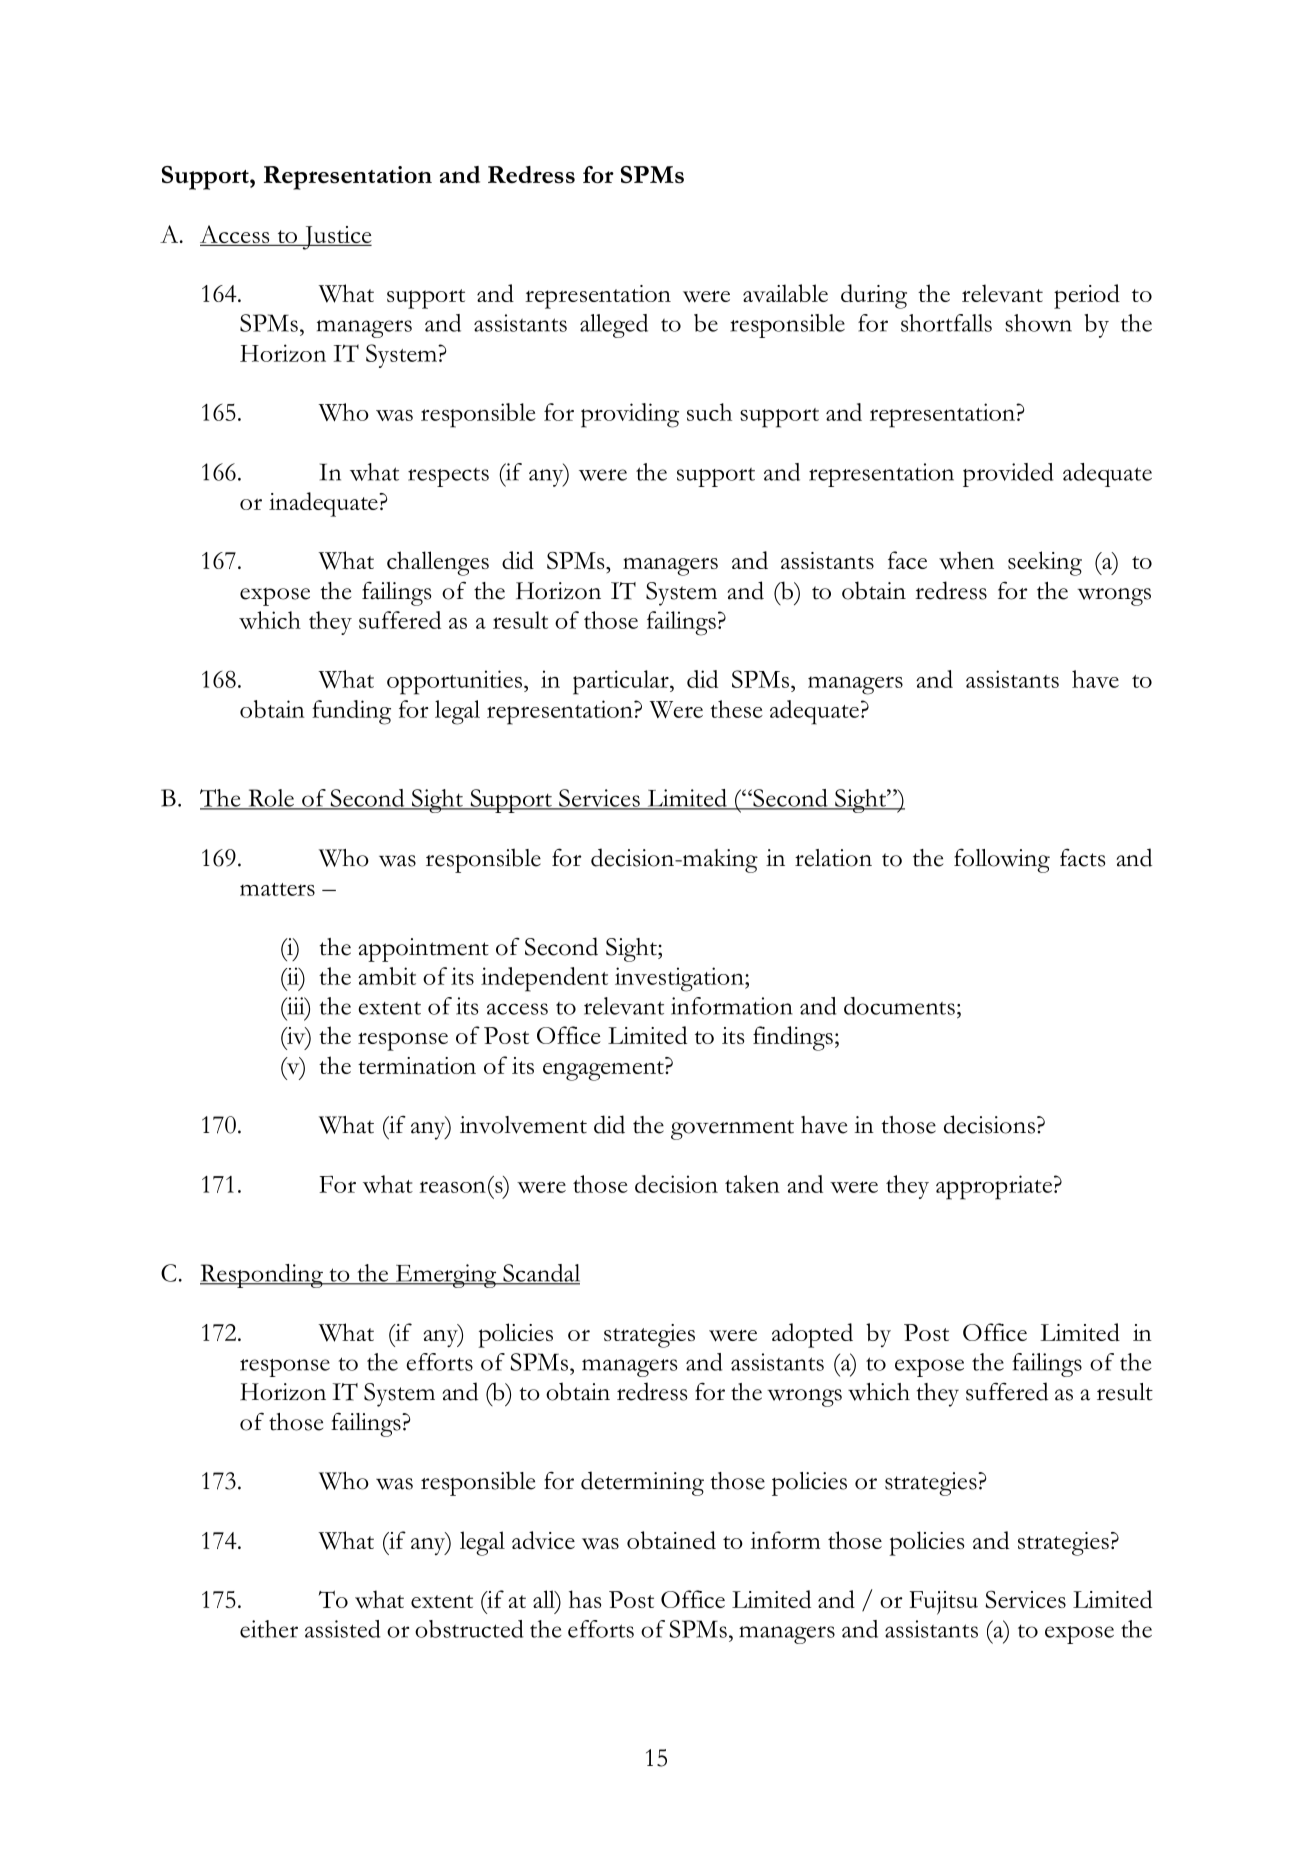  Describe the element at coordinates (438, 563) in the screenshot. I see `challenges` at that location.
